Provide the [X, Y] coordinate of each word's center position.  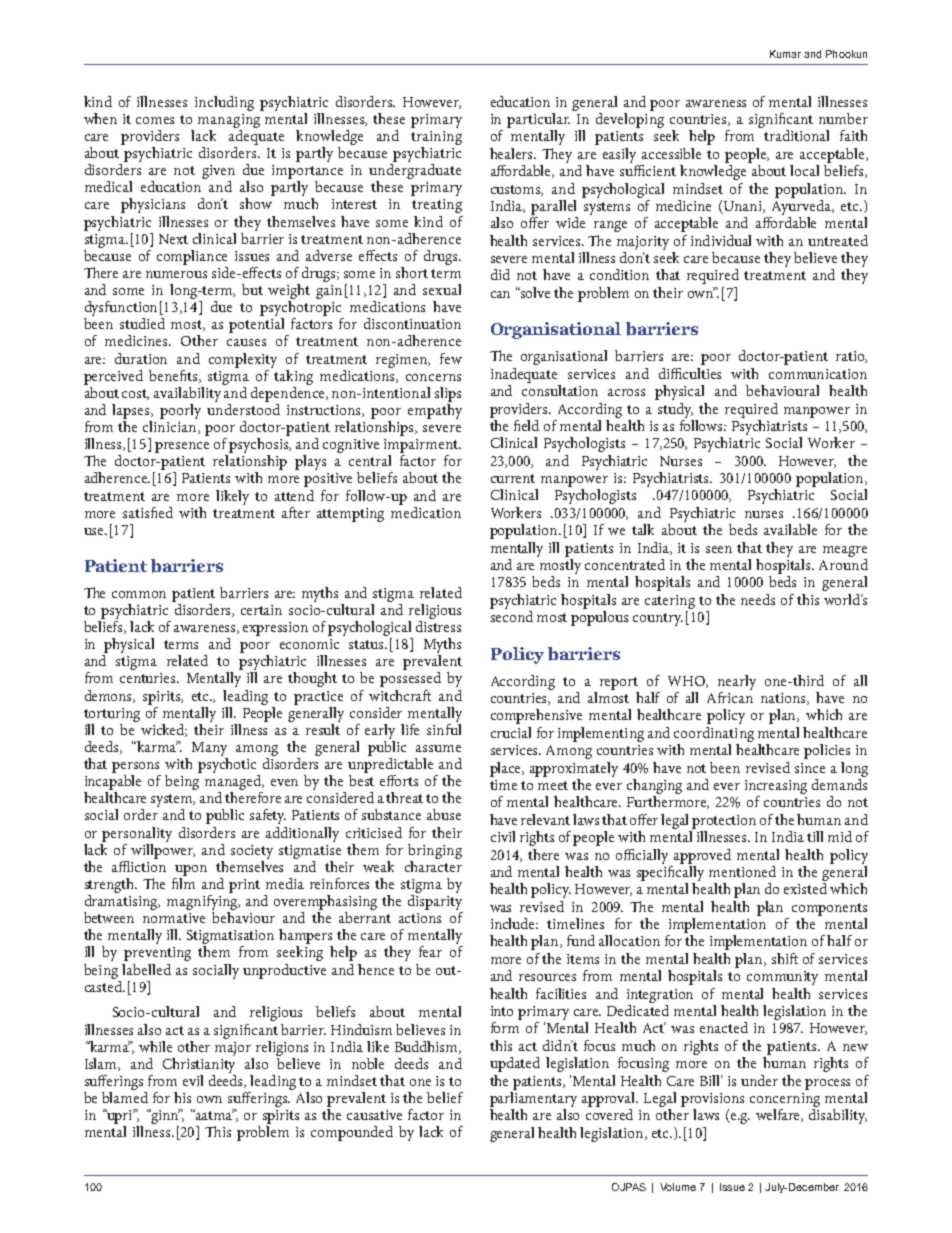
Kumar [785, 54]
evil [193, 1080]
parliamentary [533, 1098]
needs [758, 599]
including [224, 103]
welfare [779, 1115]
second [512, 616]
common [139, 594]
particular [538, 120]
